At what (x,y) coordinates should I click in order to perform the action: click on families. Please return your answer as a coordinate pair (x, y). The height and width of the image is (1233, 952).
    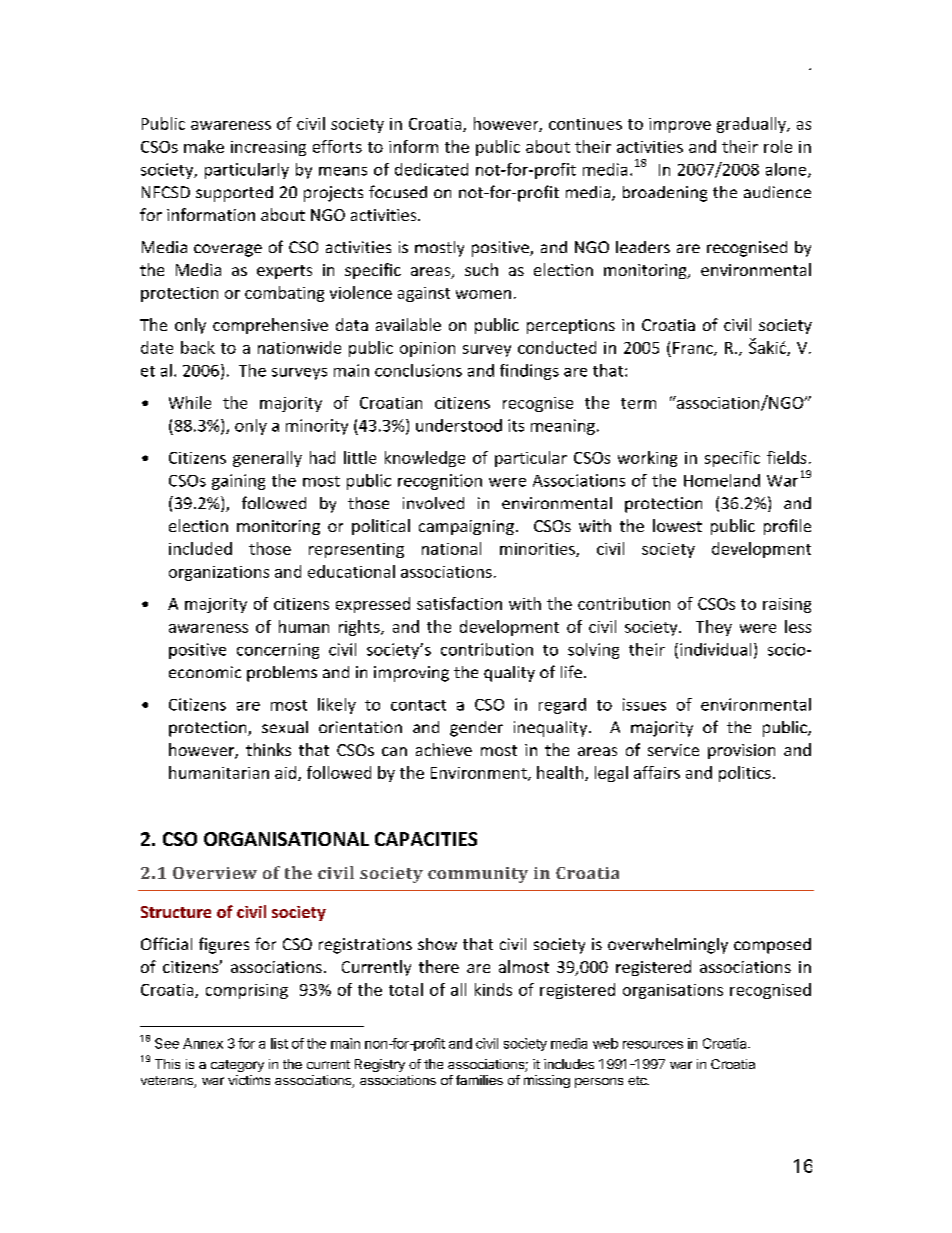
    Looking at the image, I should click on (479, 1080).
